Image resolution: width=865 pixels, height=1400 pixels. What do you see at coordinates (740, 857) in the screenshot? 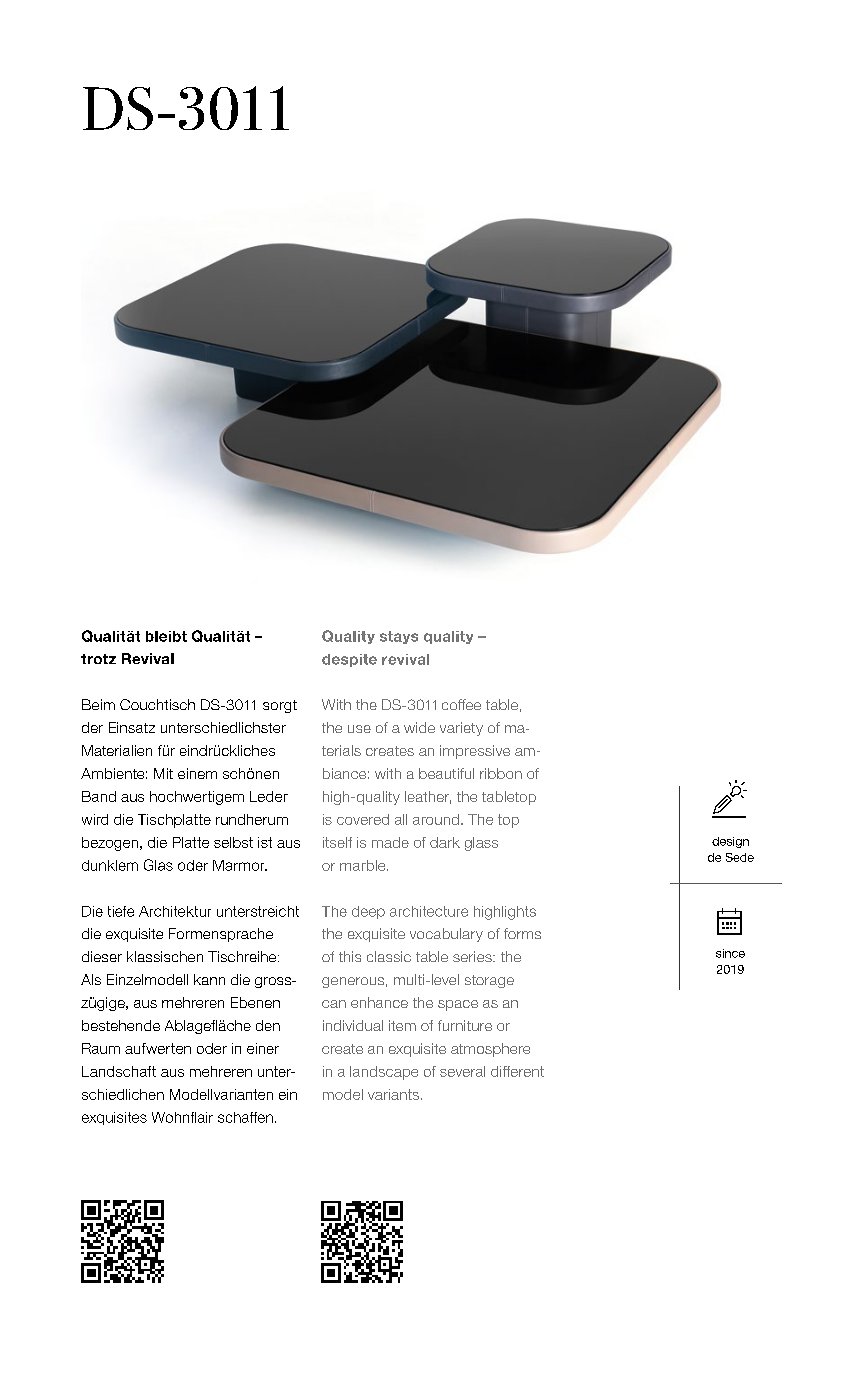
I see `Sede` at bounding box center [740, 857].
